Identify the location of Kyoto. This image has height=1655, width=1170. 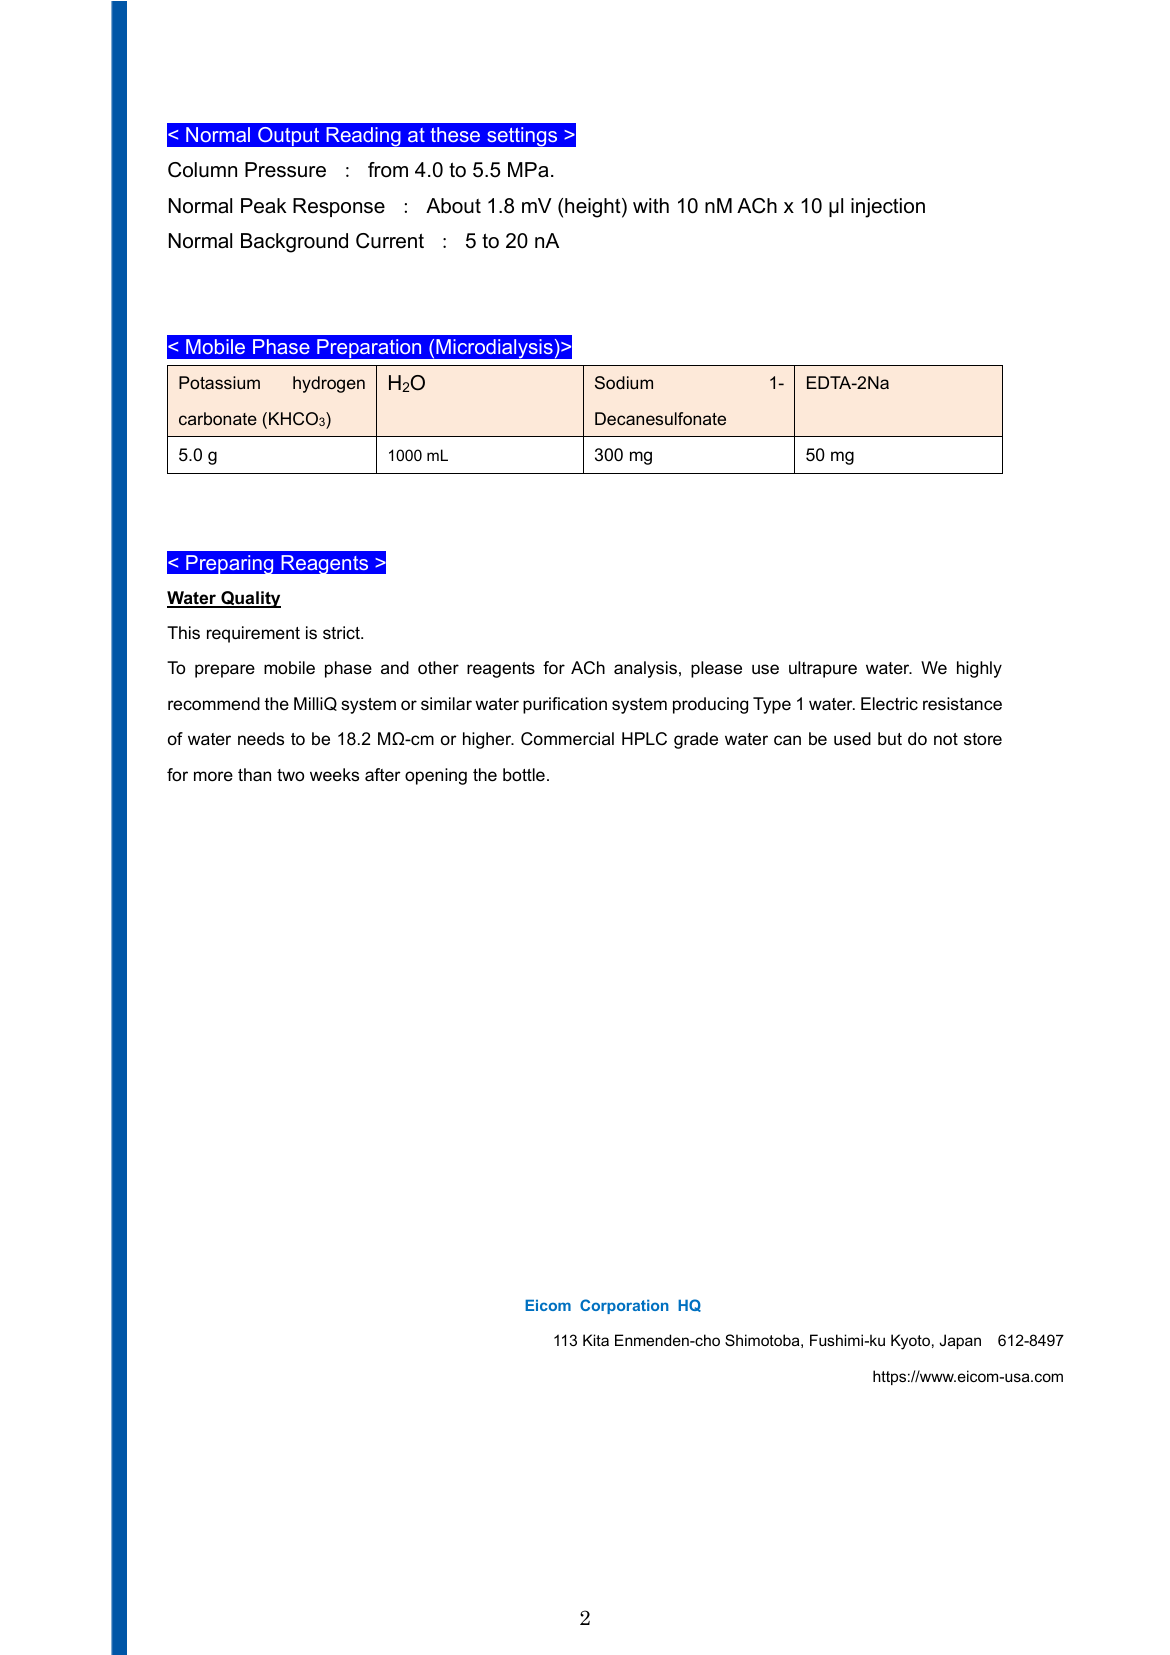
(910, 1342).
